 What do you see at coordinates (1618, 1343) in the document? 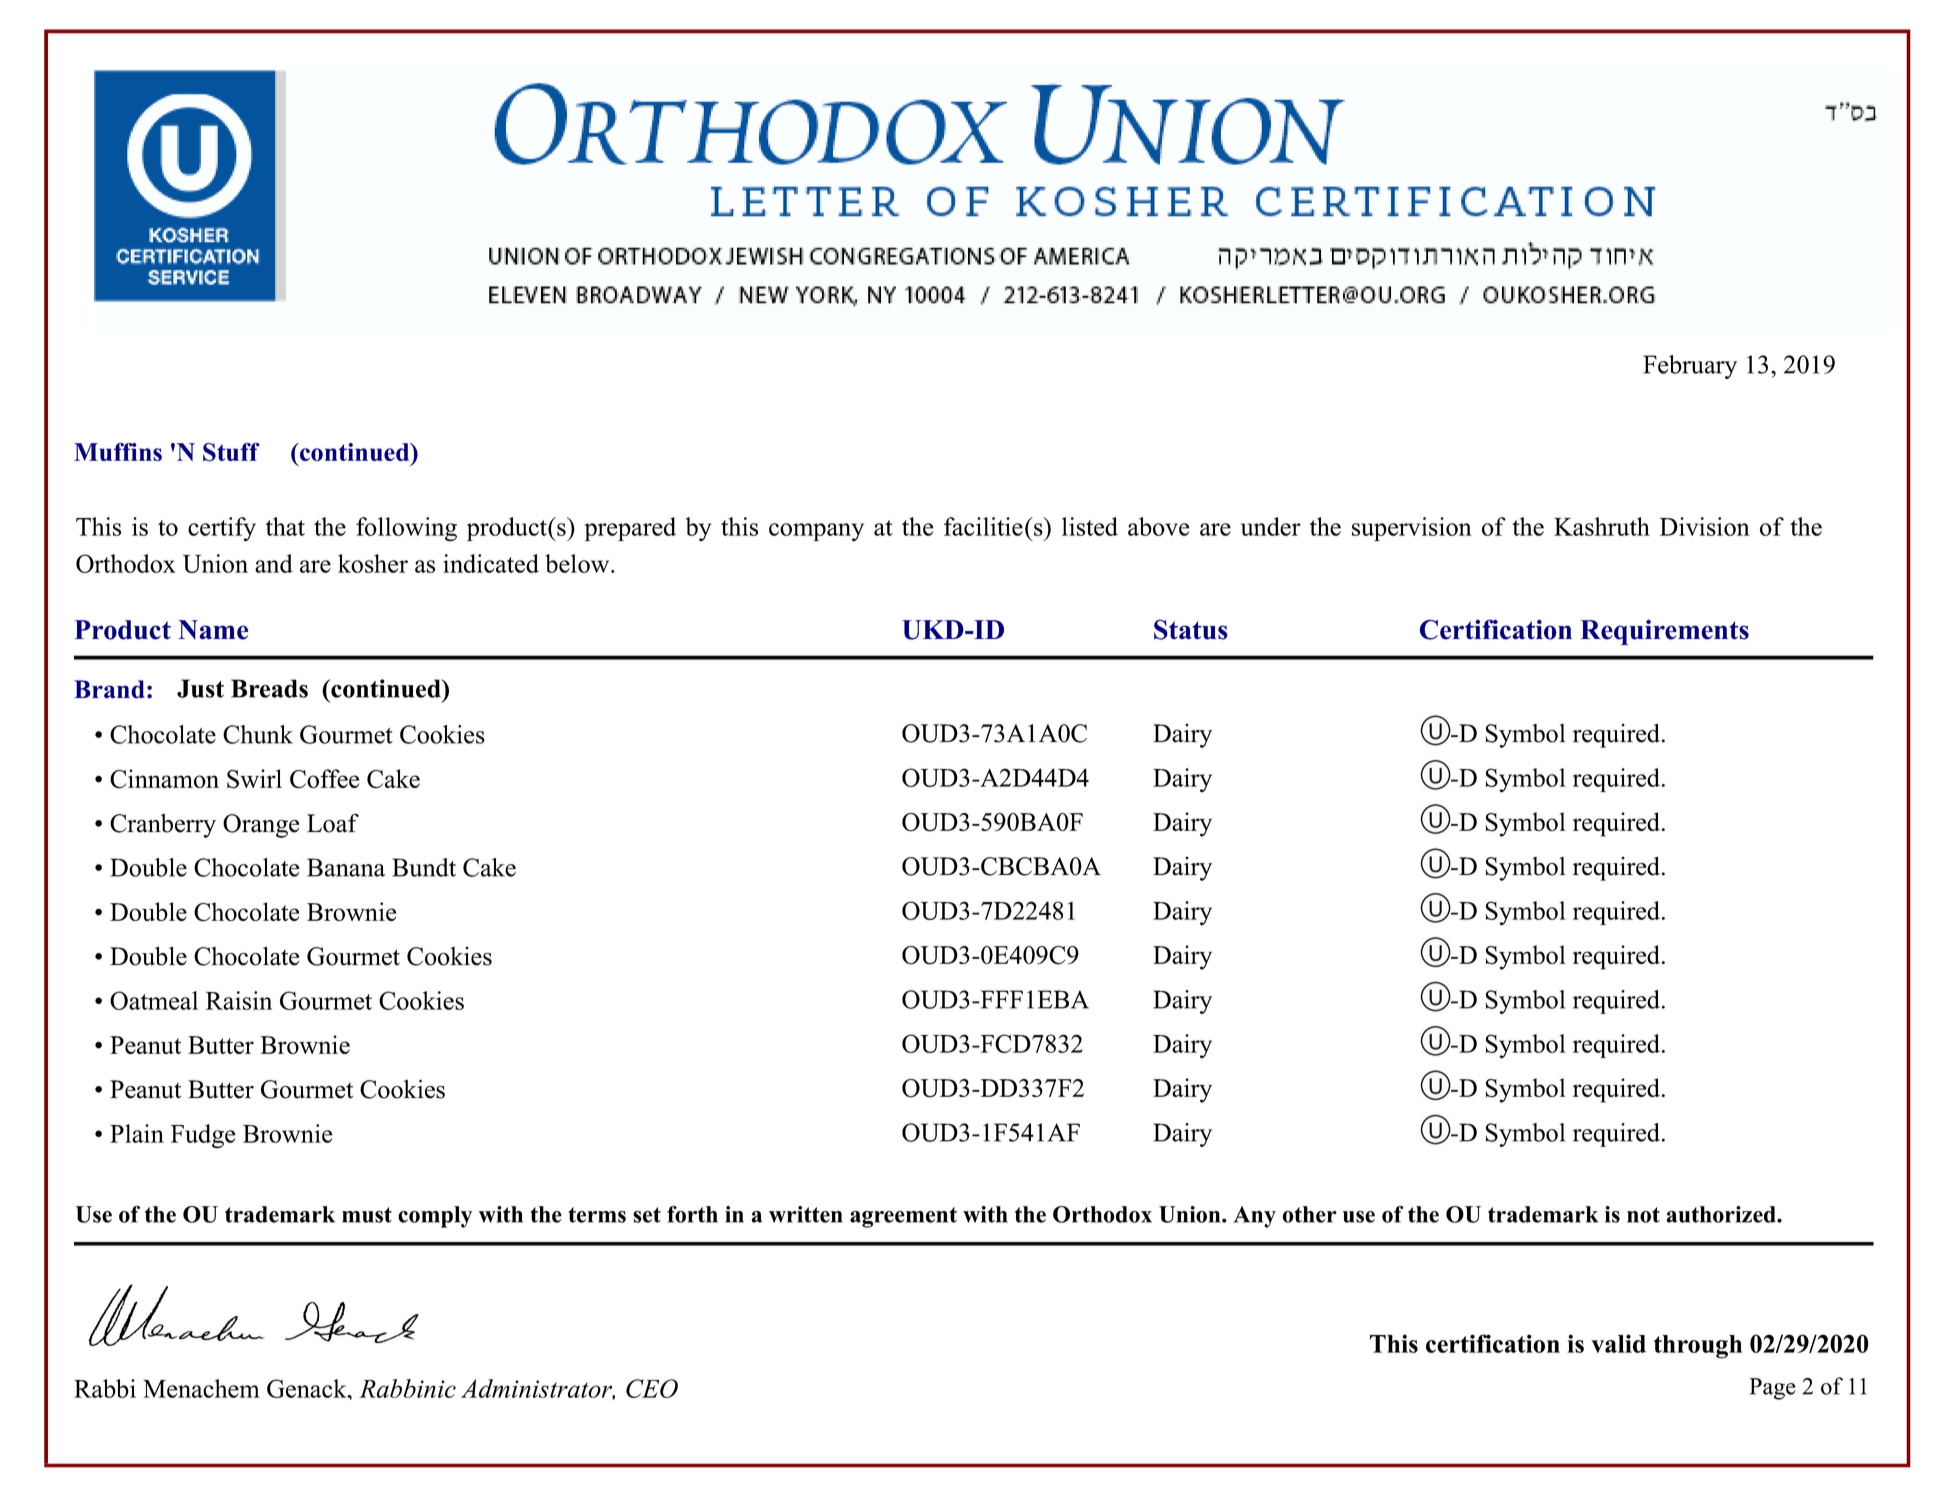
I see `valid` at bounding box center [1618, 1343].
